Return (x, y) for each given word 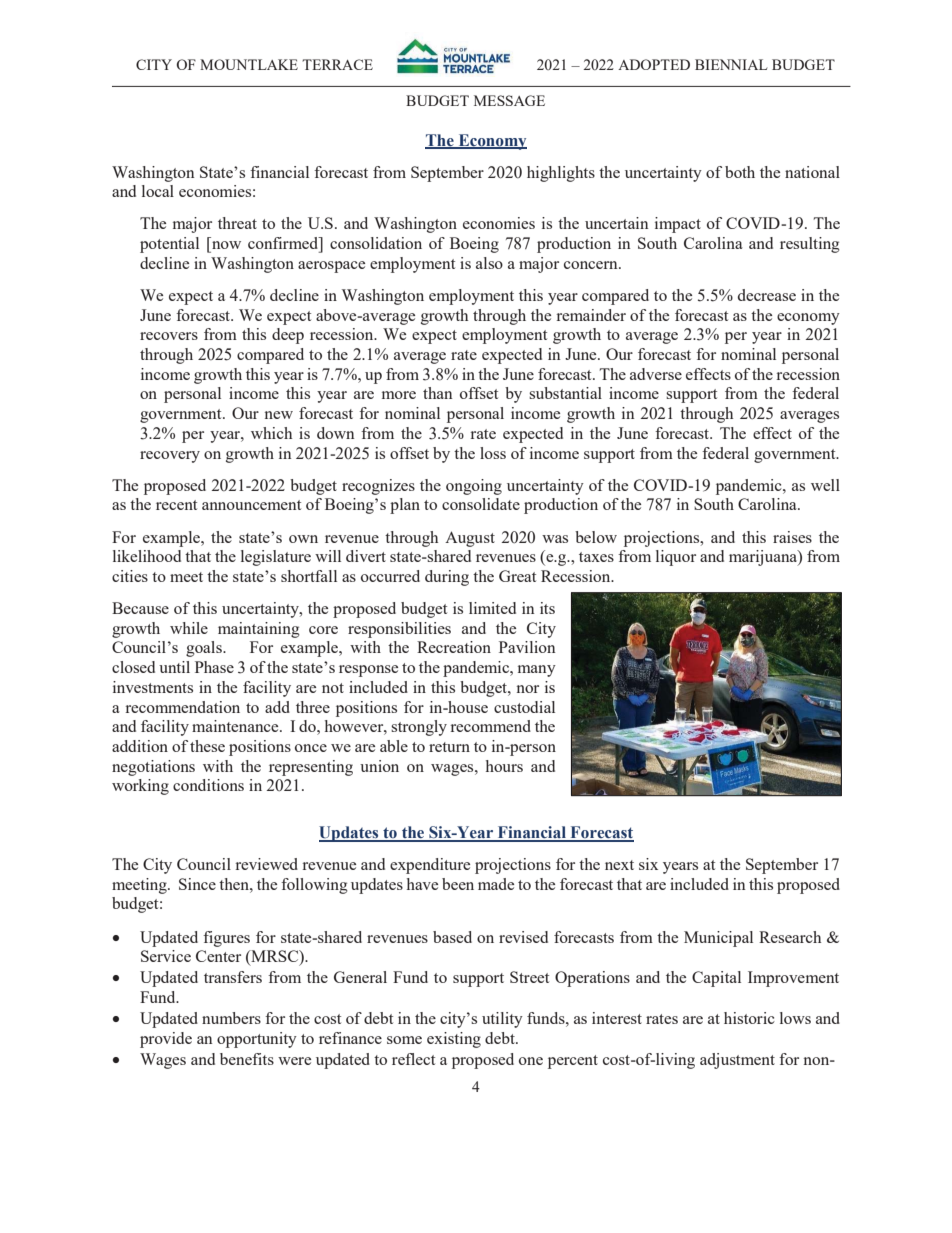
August (470, 539)
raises (792, 537)
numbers (231, 1018)
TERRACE (337, 64)
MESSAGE (509, 100)
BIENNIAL (731, 64)
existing (454, 1040)
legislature (276, 558)
